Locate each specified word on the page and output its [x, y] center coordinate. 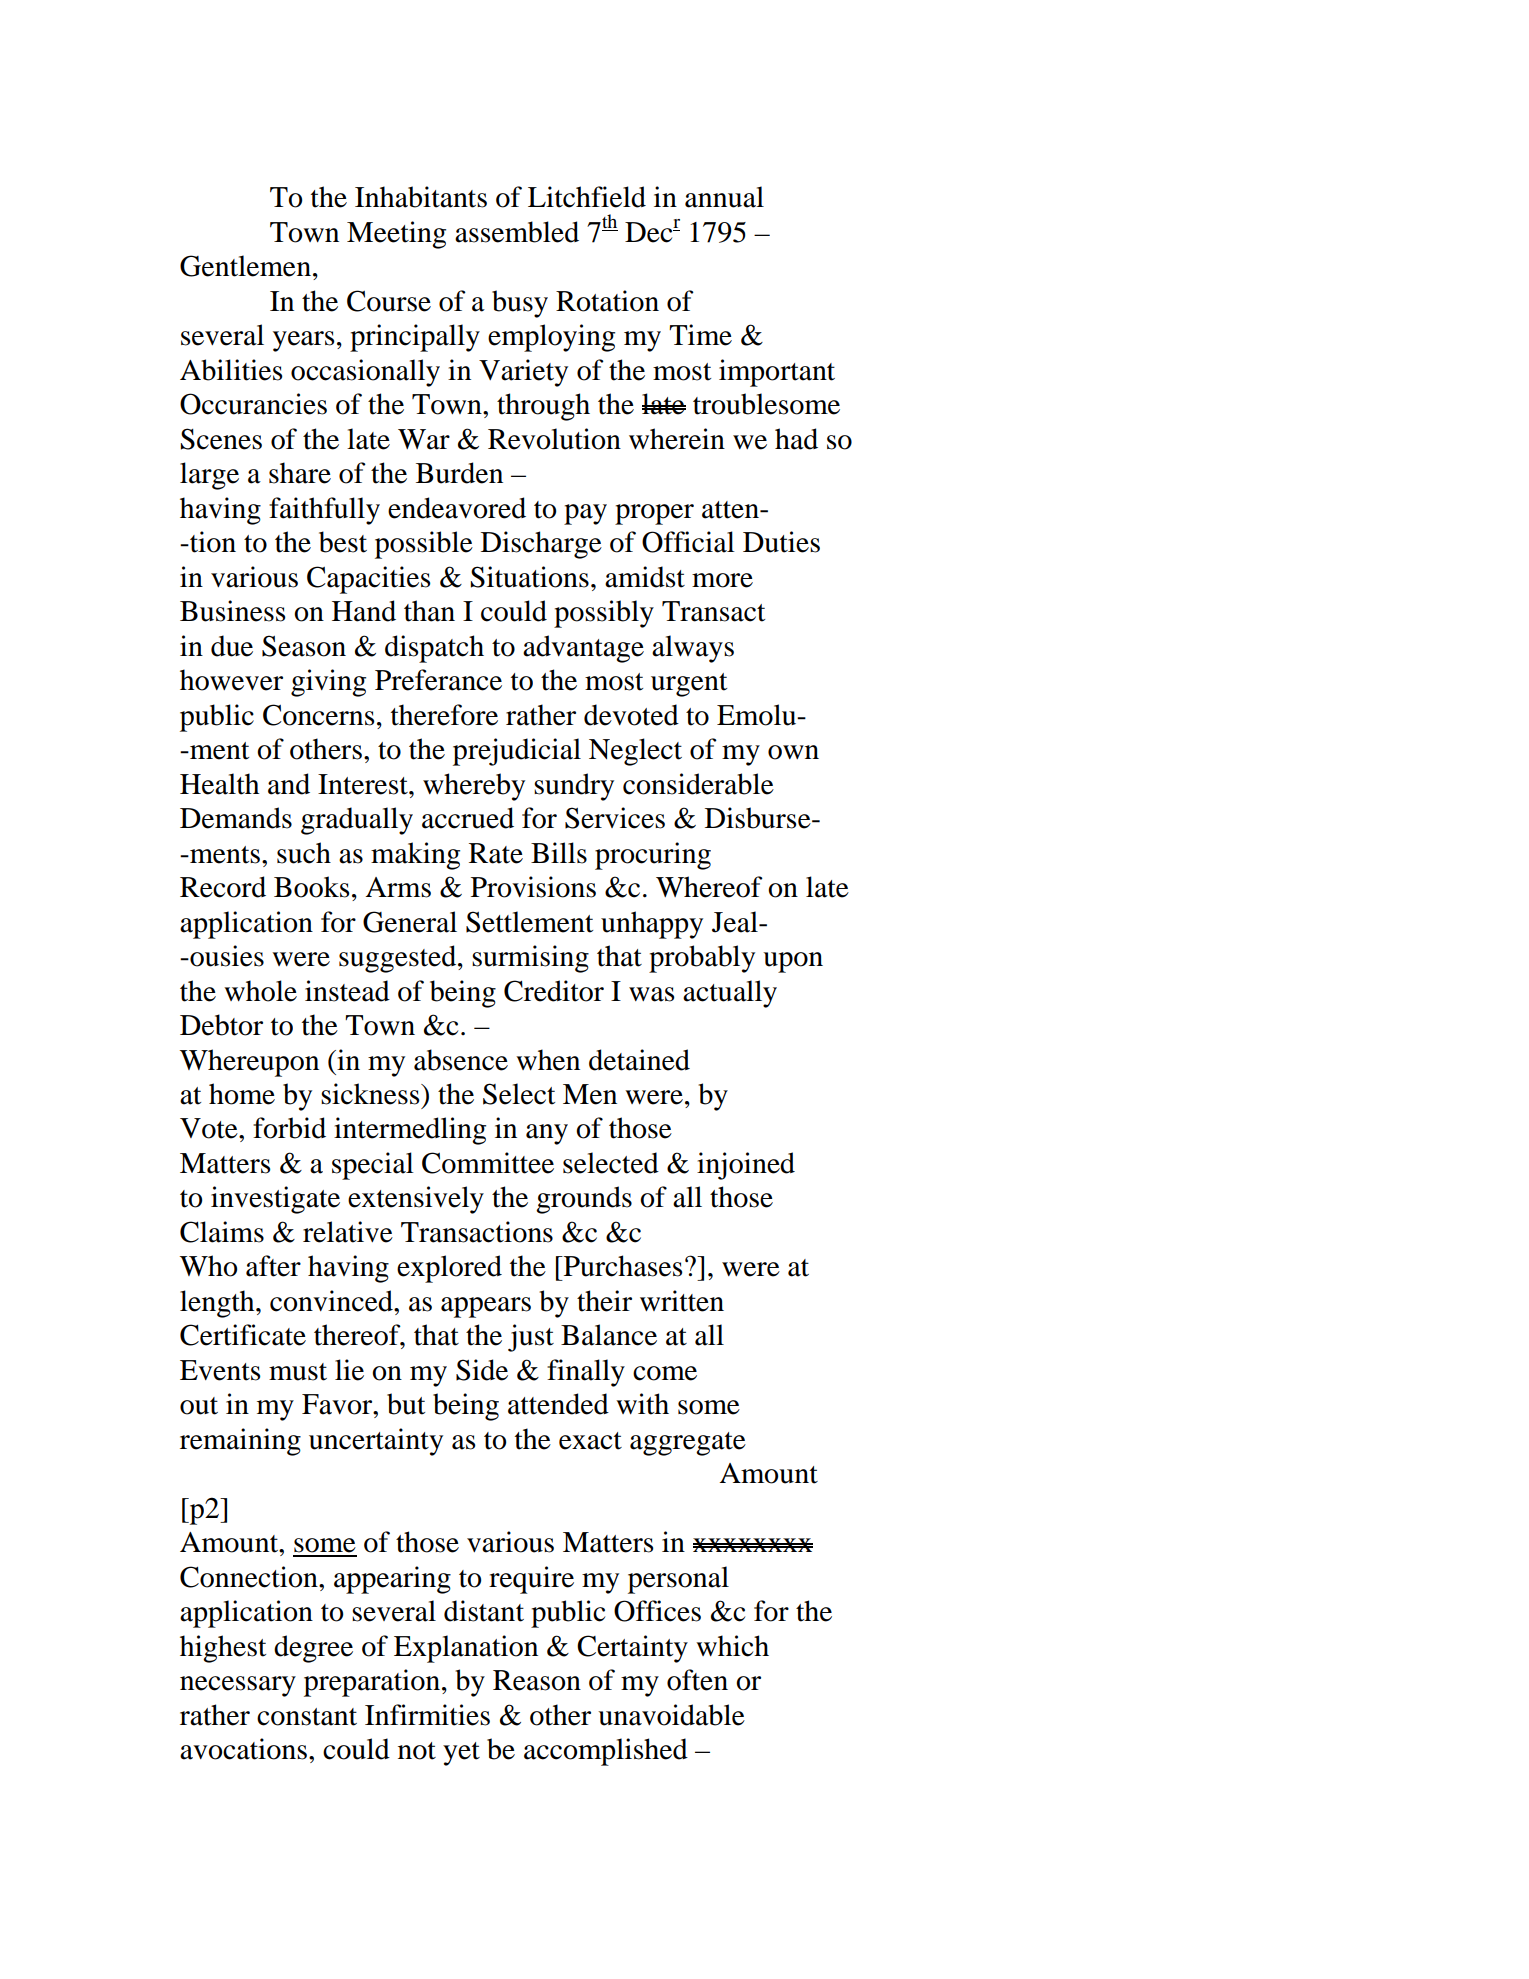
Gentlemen [245, 266]
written [682, 1301]
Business [233, 611]
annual [724, 197]
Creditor [554, 991]
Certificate [243, 1335]
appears [486, 1307]
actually [730, 994]
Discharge [541, 545]
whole [260, 991]
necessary [238, 1686]
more [722, 580]
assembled [517, 232]
